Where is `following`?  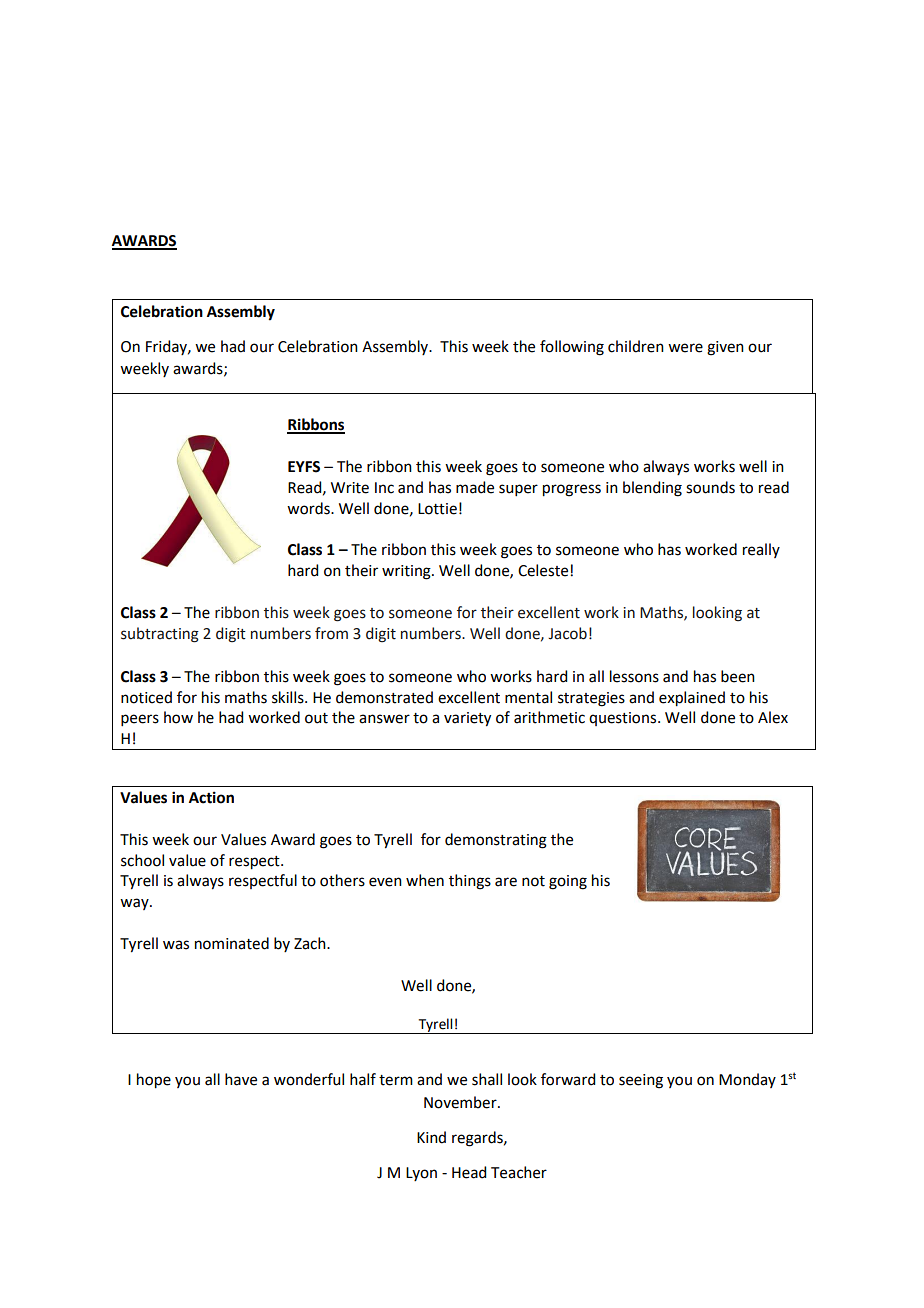 following is located at coordinates (572, 348).
